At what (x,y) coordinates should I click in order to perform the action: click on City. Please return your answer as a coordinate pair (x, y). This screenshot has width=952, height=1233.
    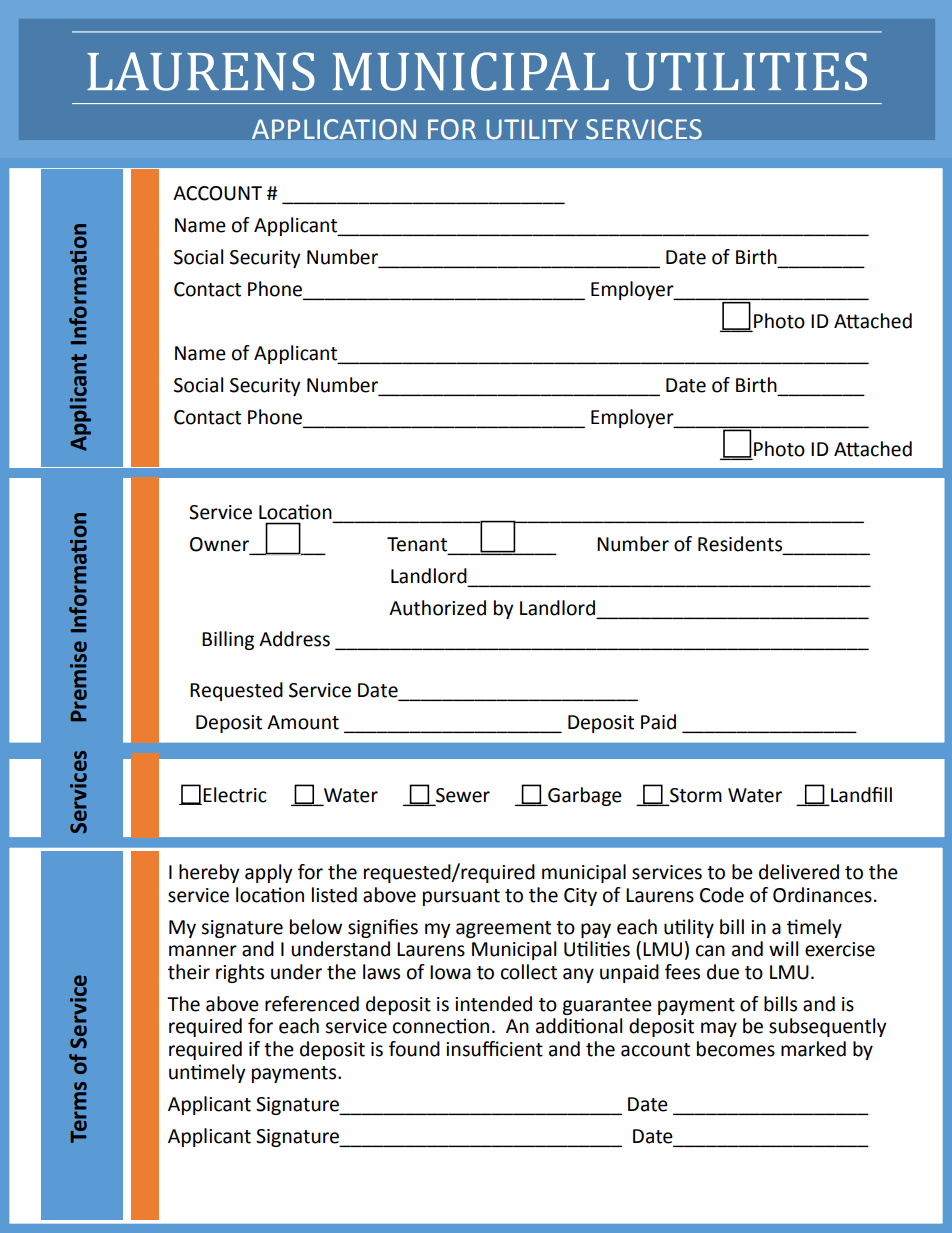
    Looking at the image, I should click on (580, 897).
